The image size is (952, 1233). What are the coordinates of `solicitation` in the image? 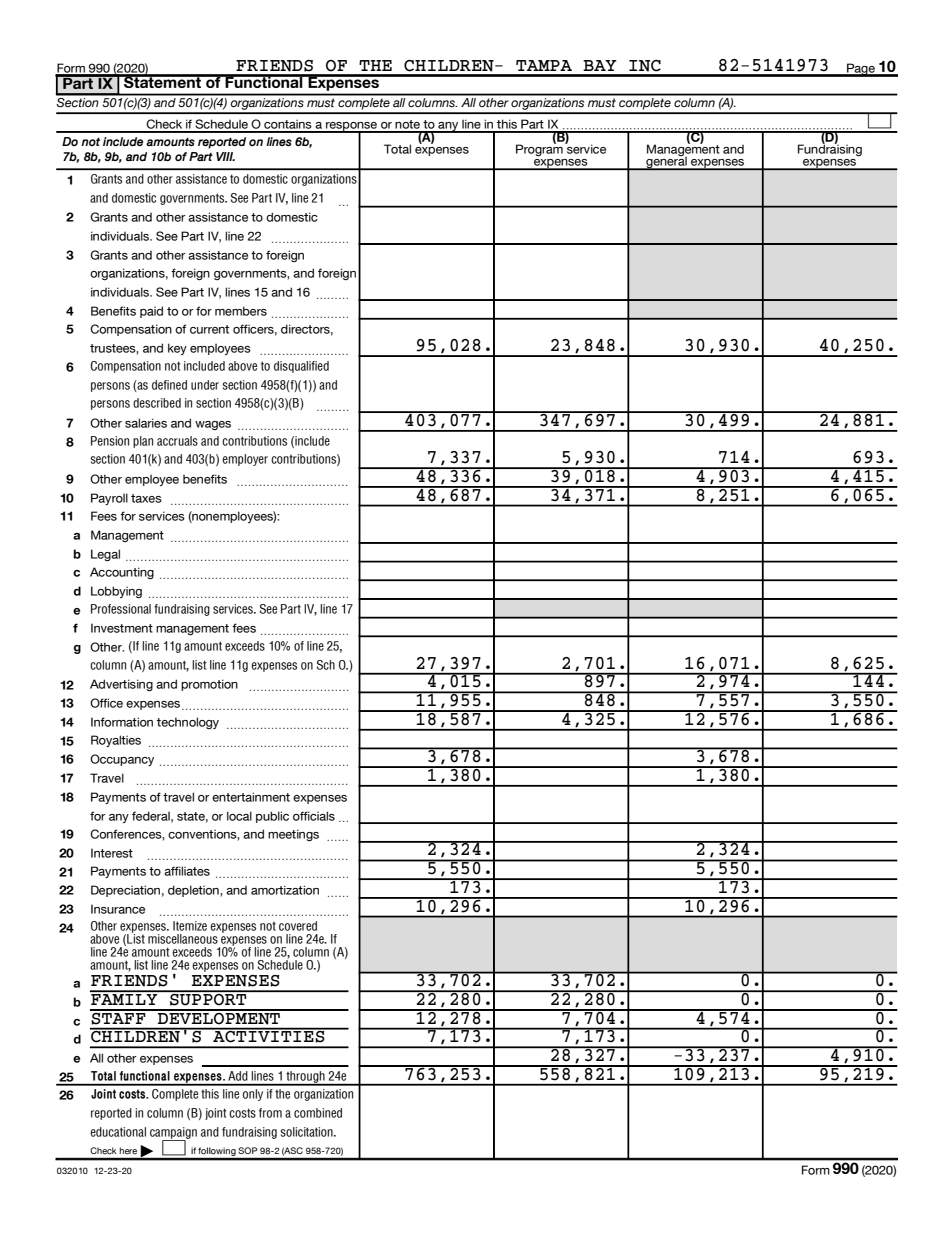 It's located at (307, 1132).
